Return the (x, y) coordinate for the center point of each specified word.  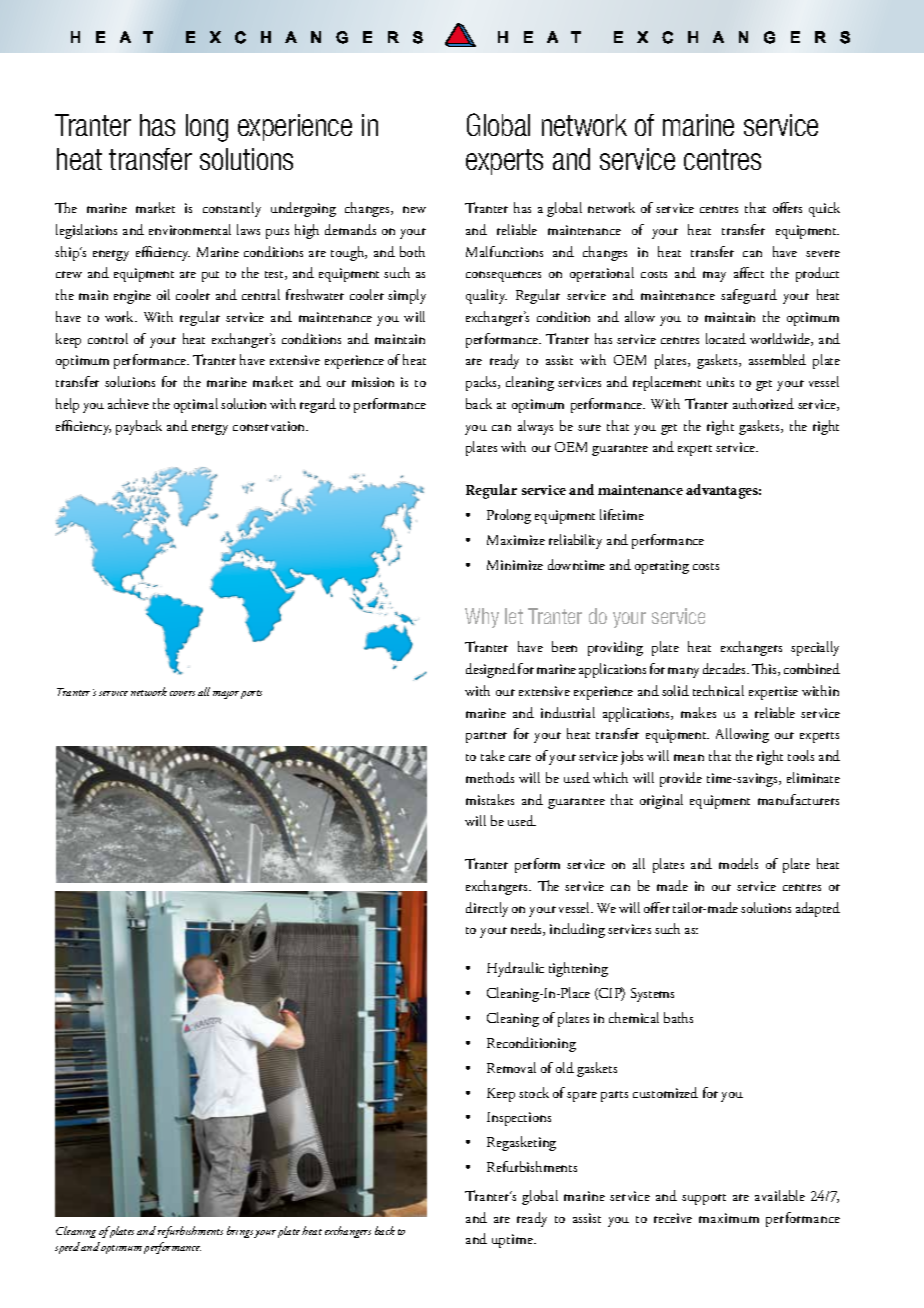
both (412, 251)
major (226, 695)
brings (241, 1232)
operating (662, 567)
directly (487, 909)
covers (182, 693)
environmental (190, 229)
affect (749, 272)
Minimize (515, 565)
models (738, 863)
